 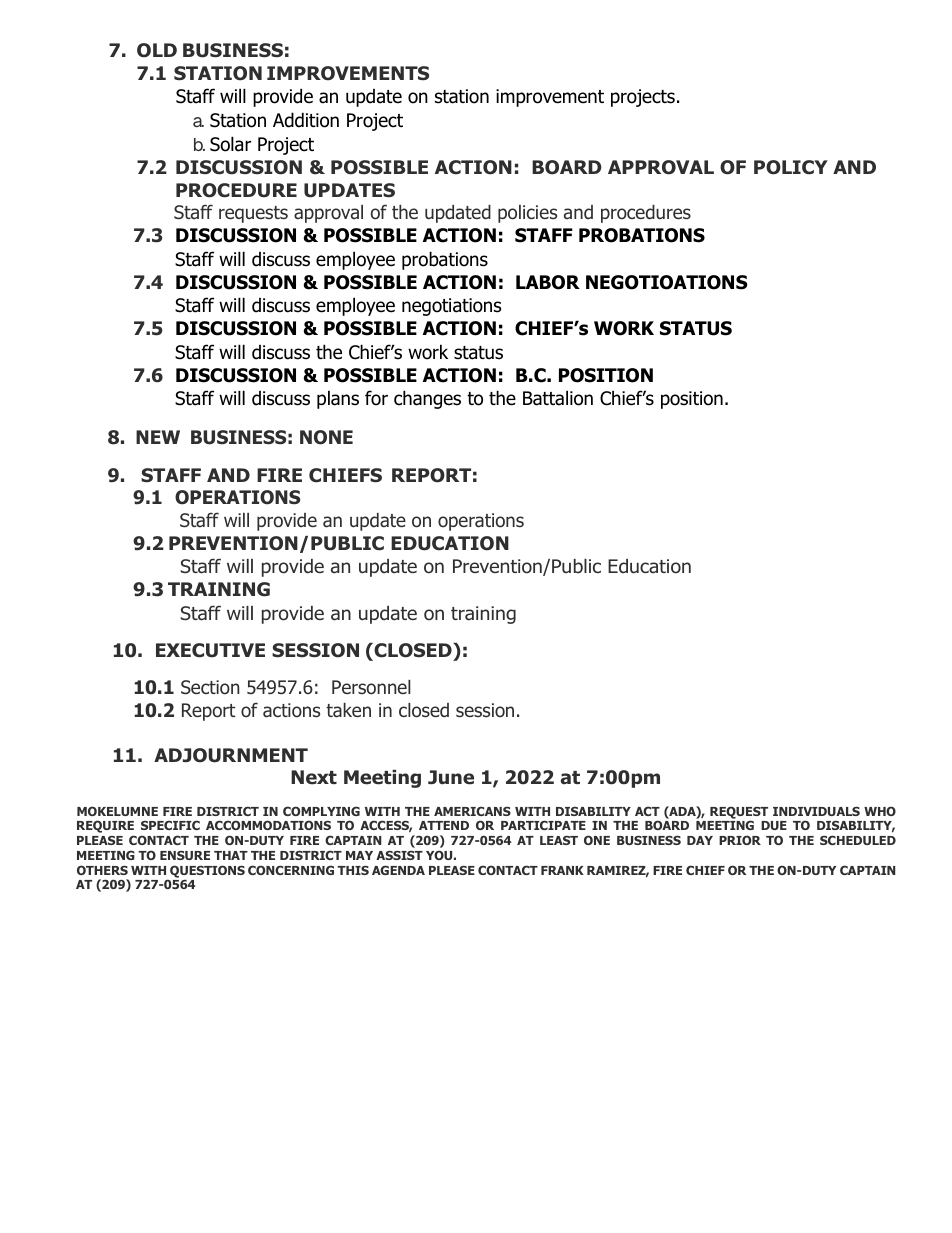 What do you see at coordinates (444, 825) in the screenshot?
I see `ATTEND` at bounding box center [444, 825].
